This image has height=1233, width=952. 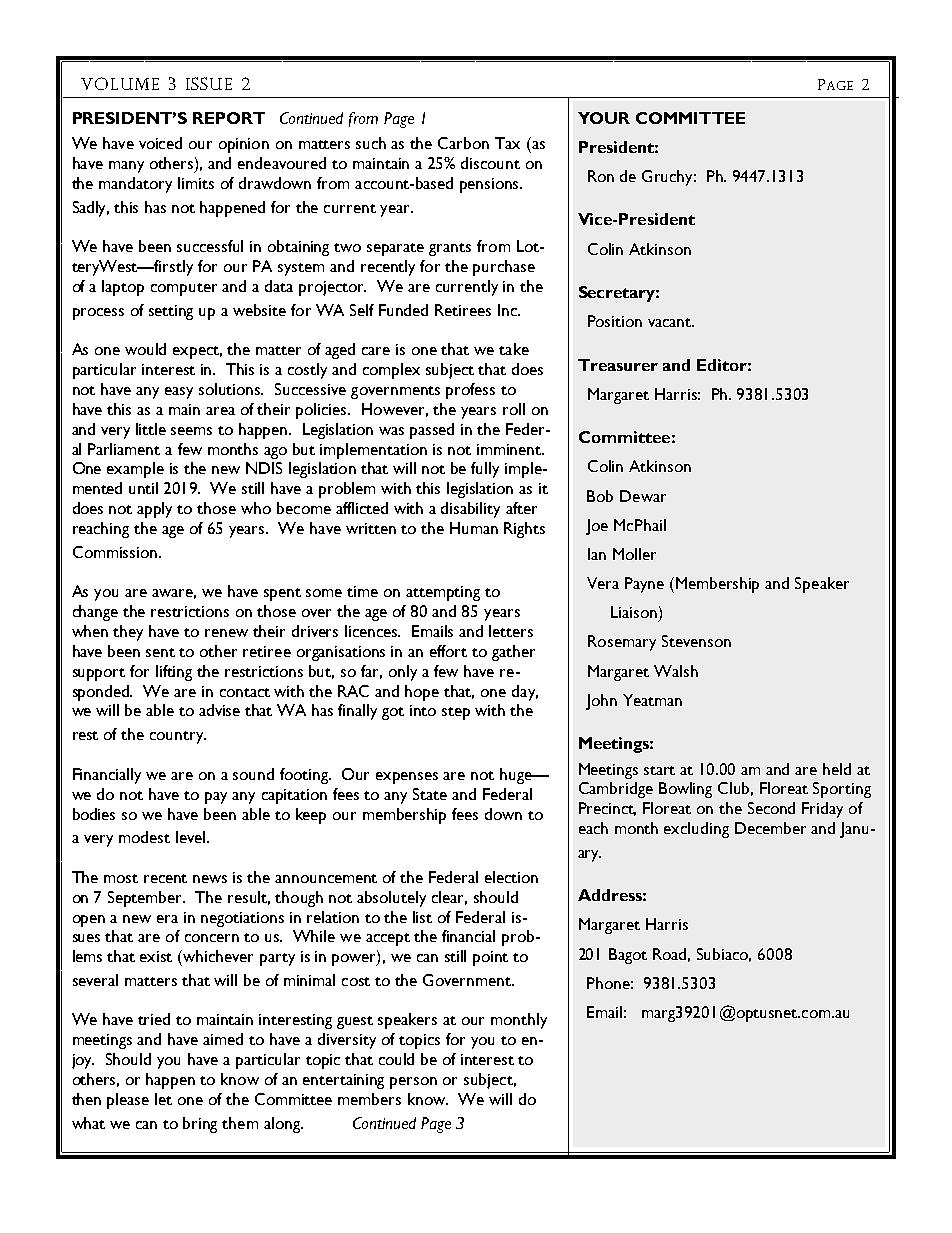 What do you see at coordinates (128, 1101) in the image?
I see `please` at bounding box center [128, 1101].
